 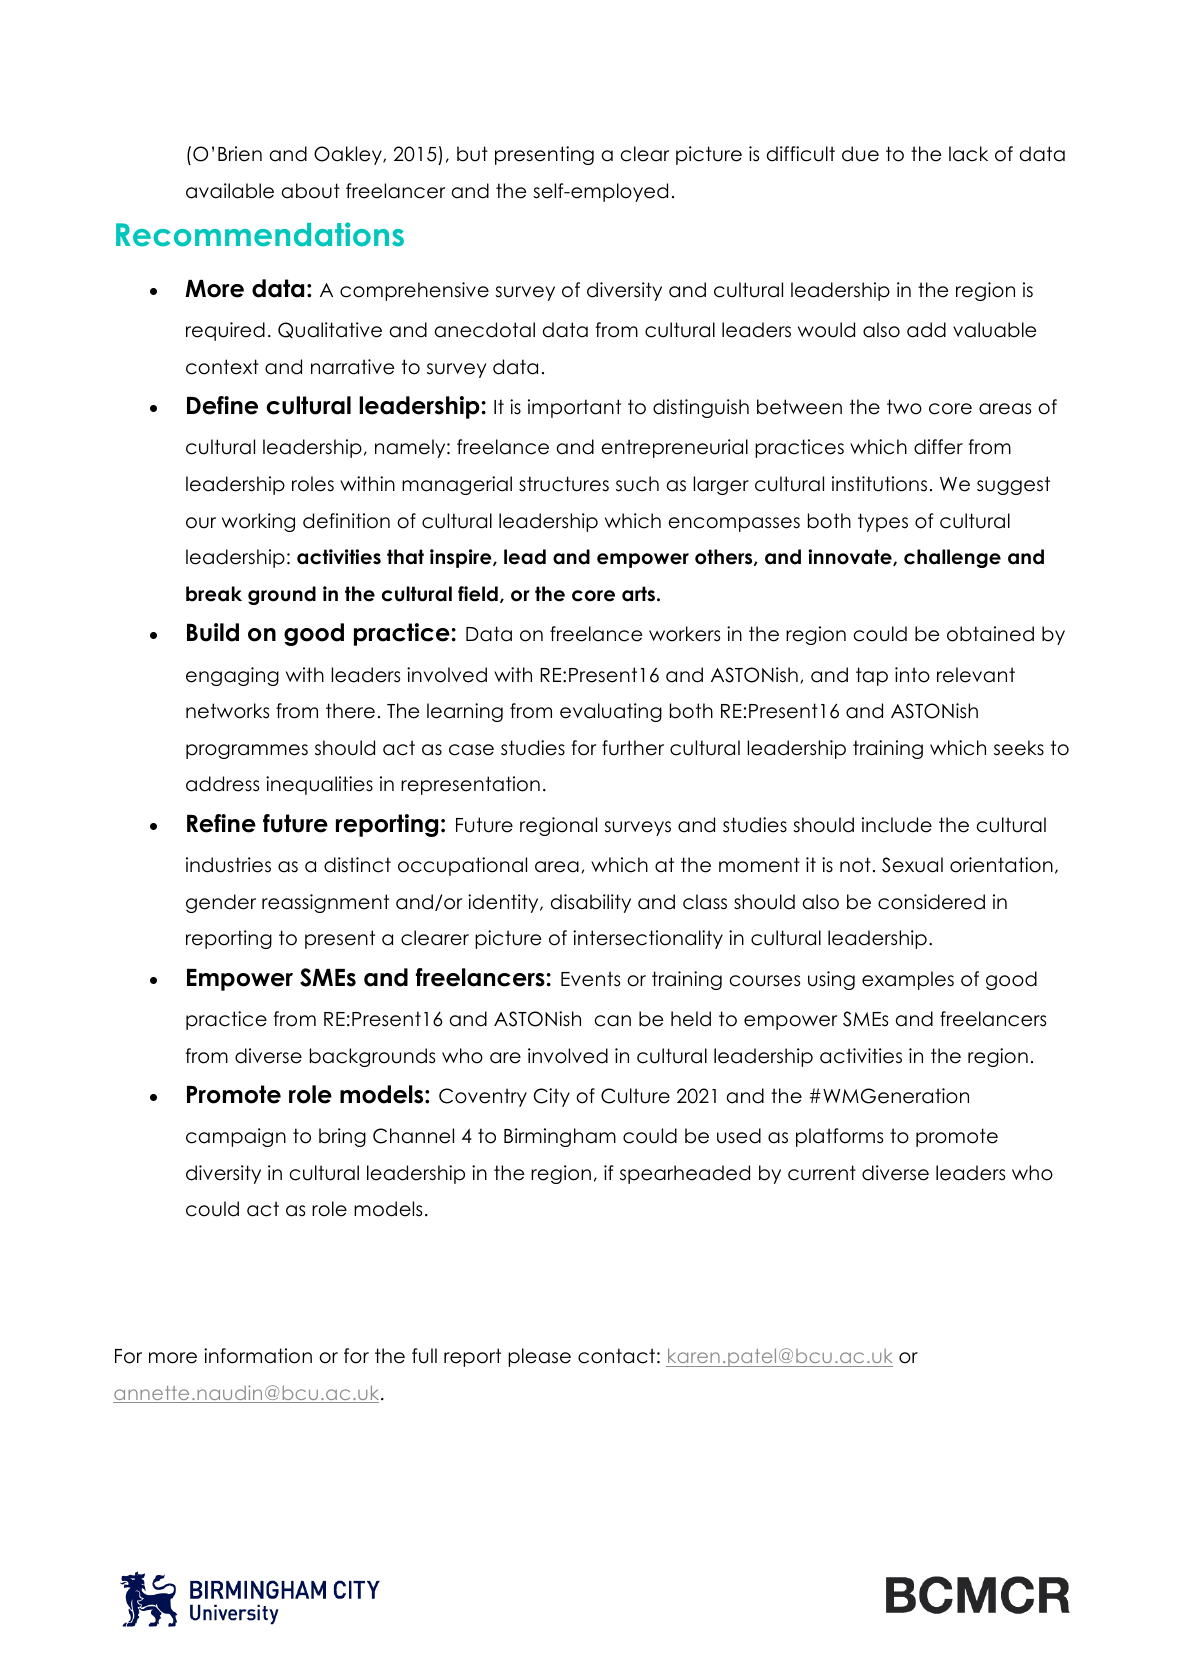 I want to click on such, so click(x=637, y=484).
